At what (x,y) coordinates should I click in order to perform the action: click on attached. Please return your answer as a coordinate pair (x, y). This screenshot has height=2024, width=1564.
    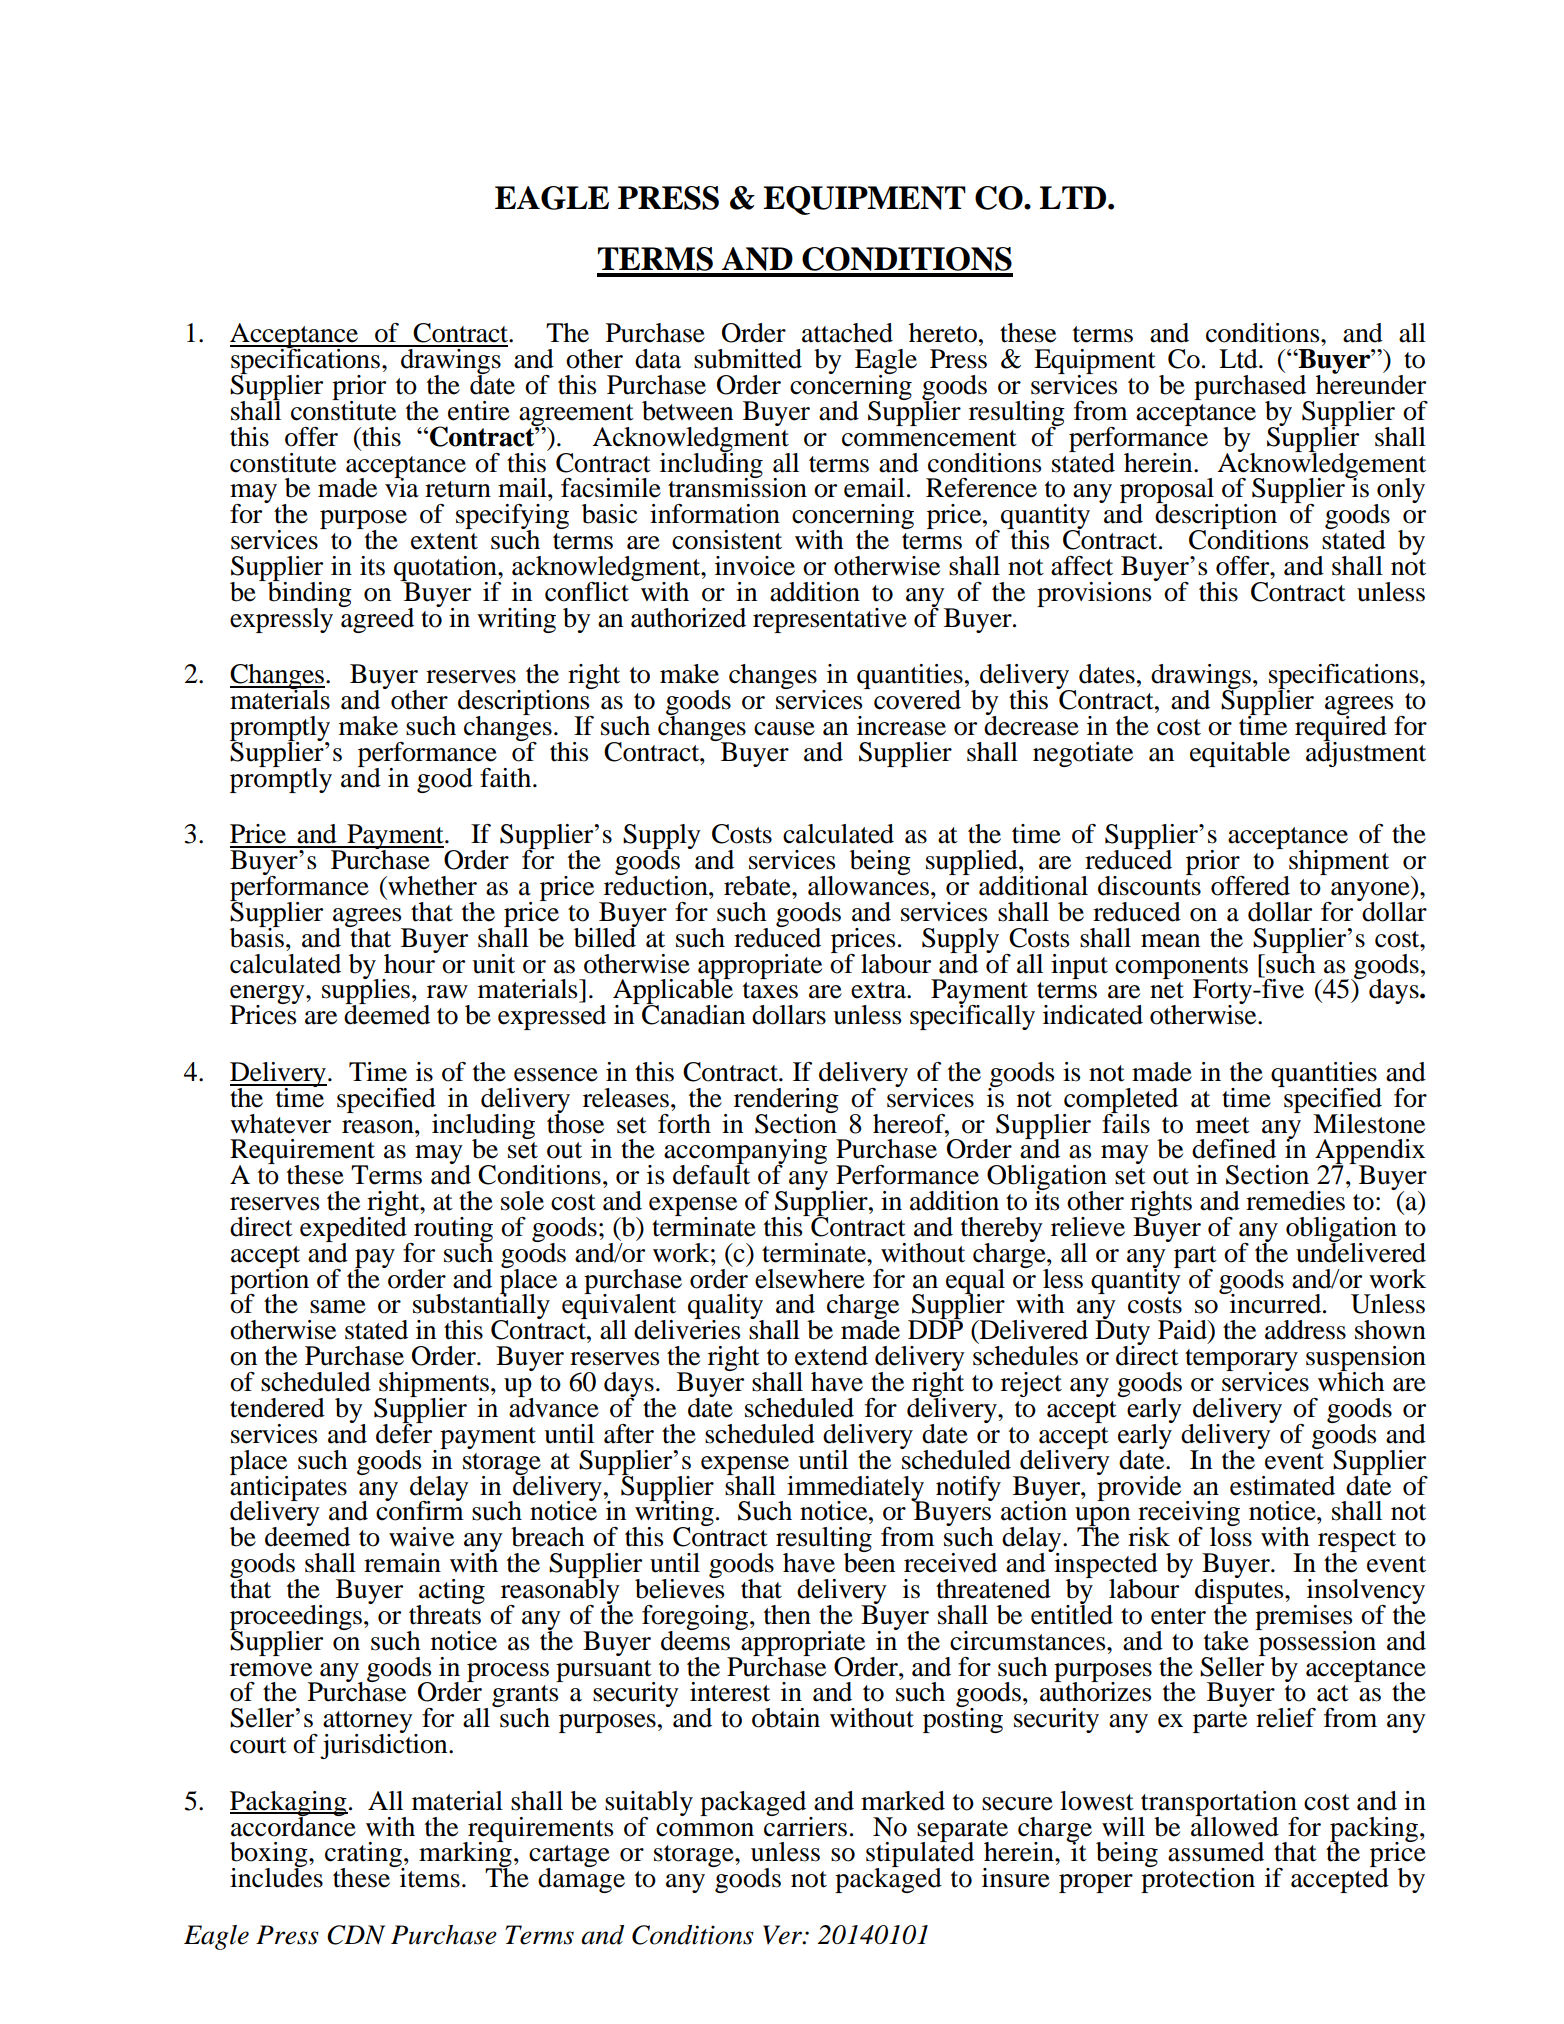
    Looking at the image, I should click on (847, 333).
